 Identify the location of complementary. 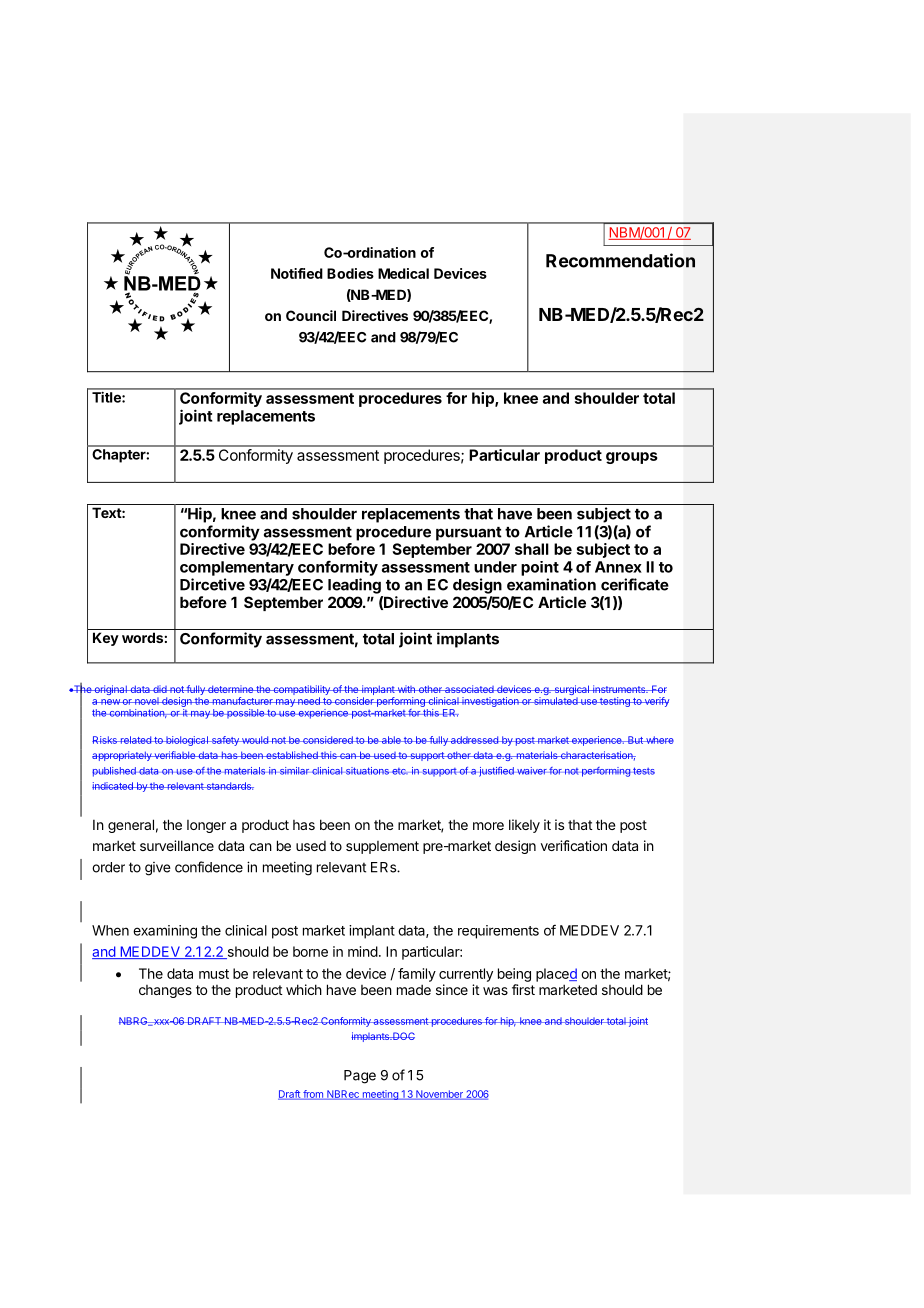
(237, 568).
